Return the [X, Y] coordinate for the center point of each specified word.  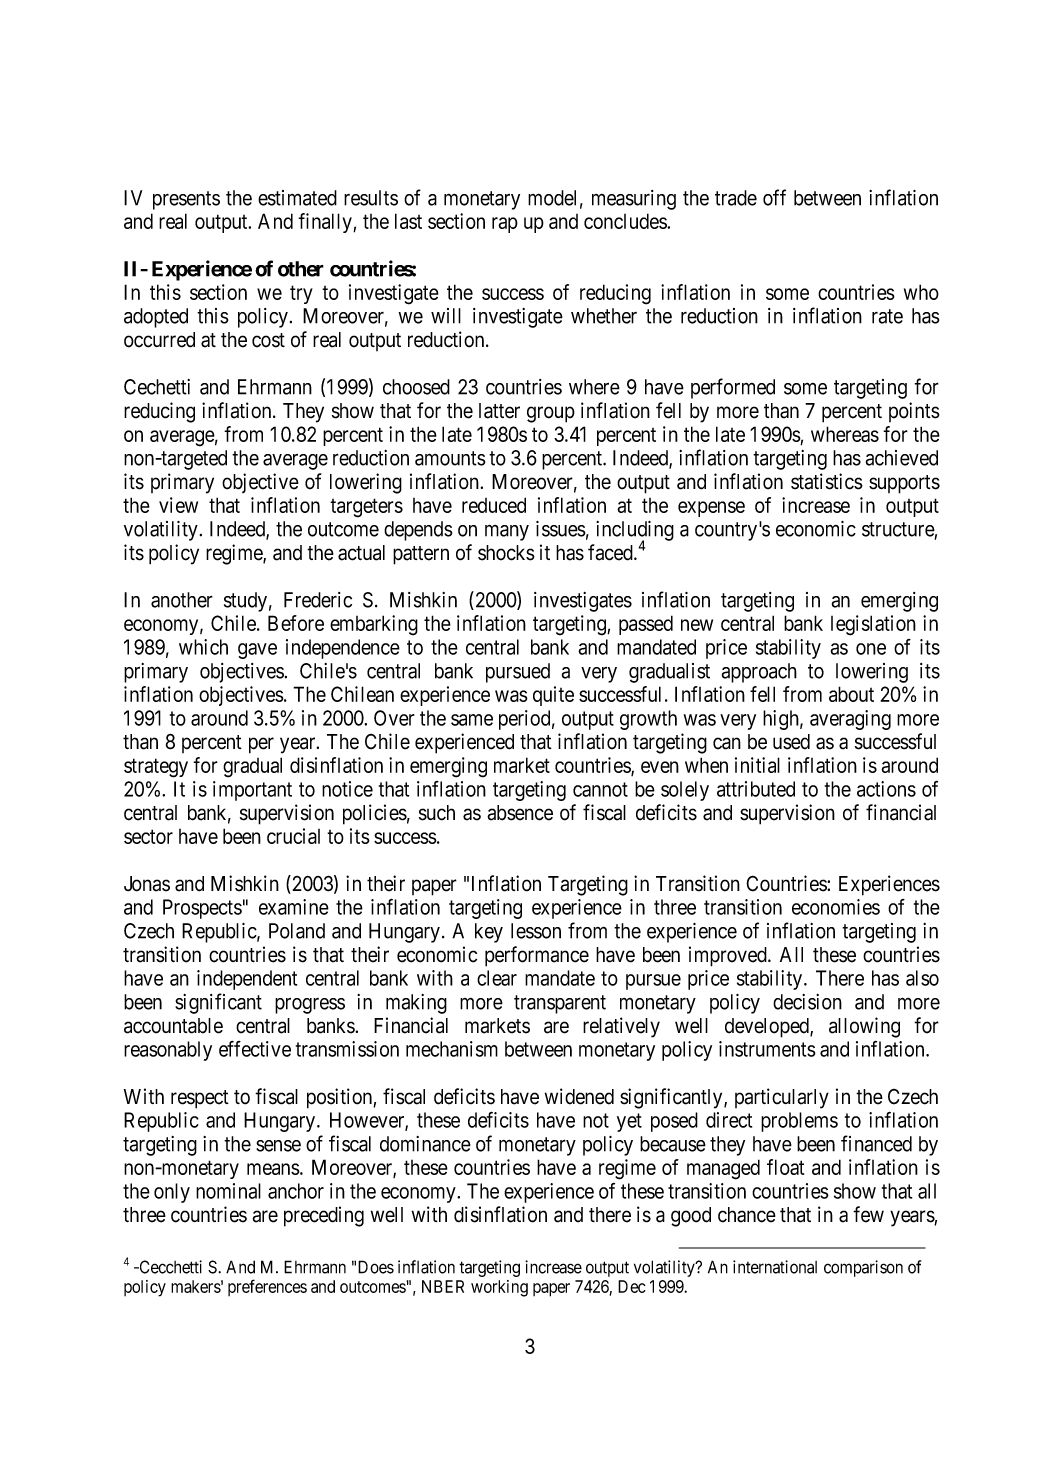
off [774, 197]
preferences [267, 1287]
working [499, 1288]
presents [186, 200]
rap [505, 225]
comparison [863, 1268]
